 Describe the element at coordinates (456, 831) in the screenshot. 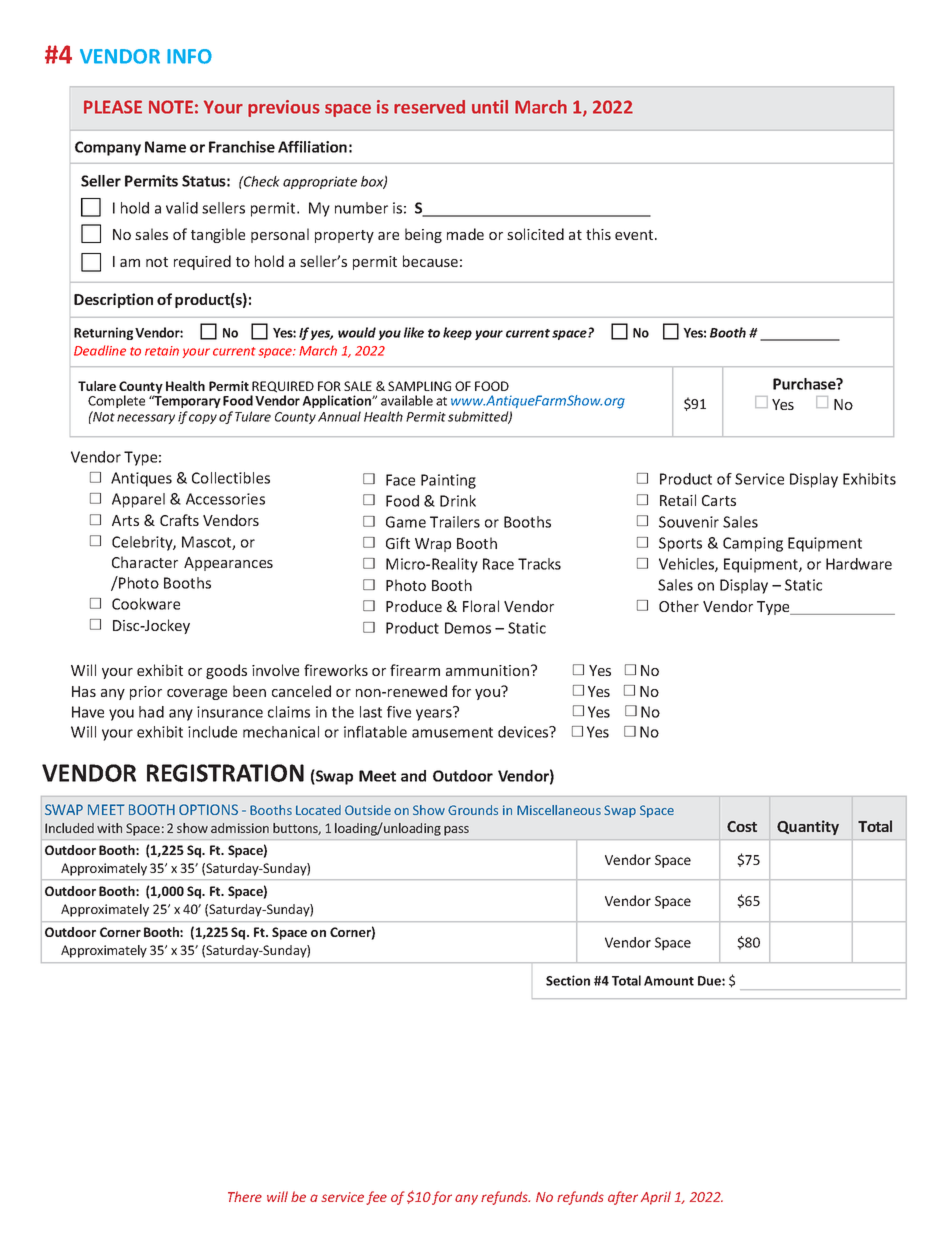

I see `pass` at that location.
